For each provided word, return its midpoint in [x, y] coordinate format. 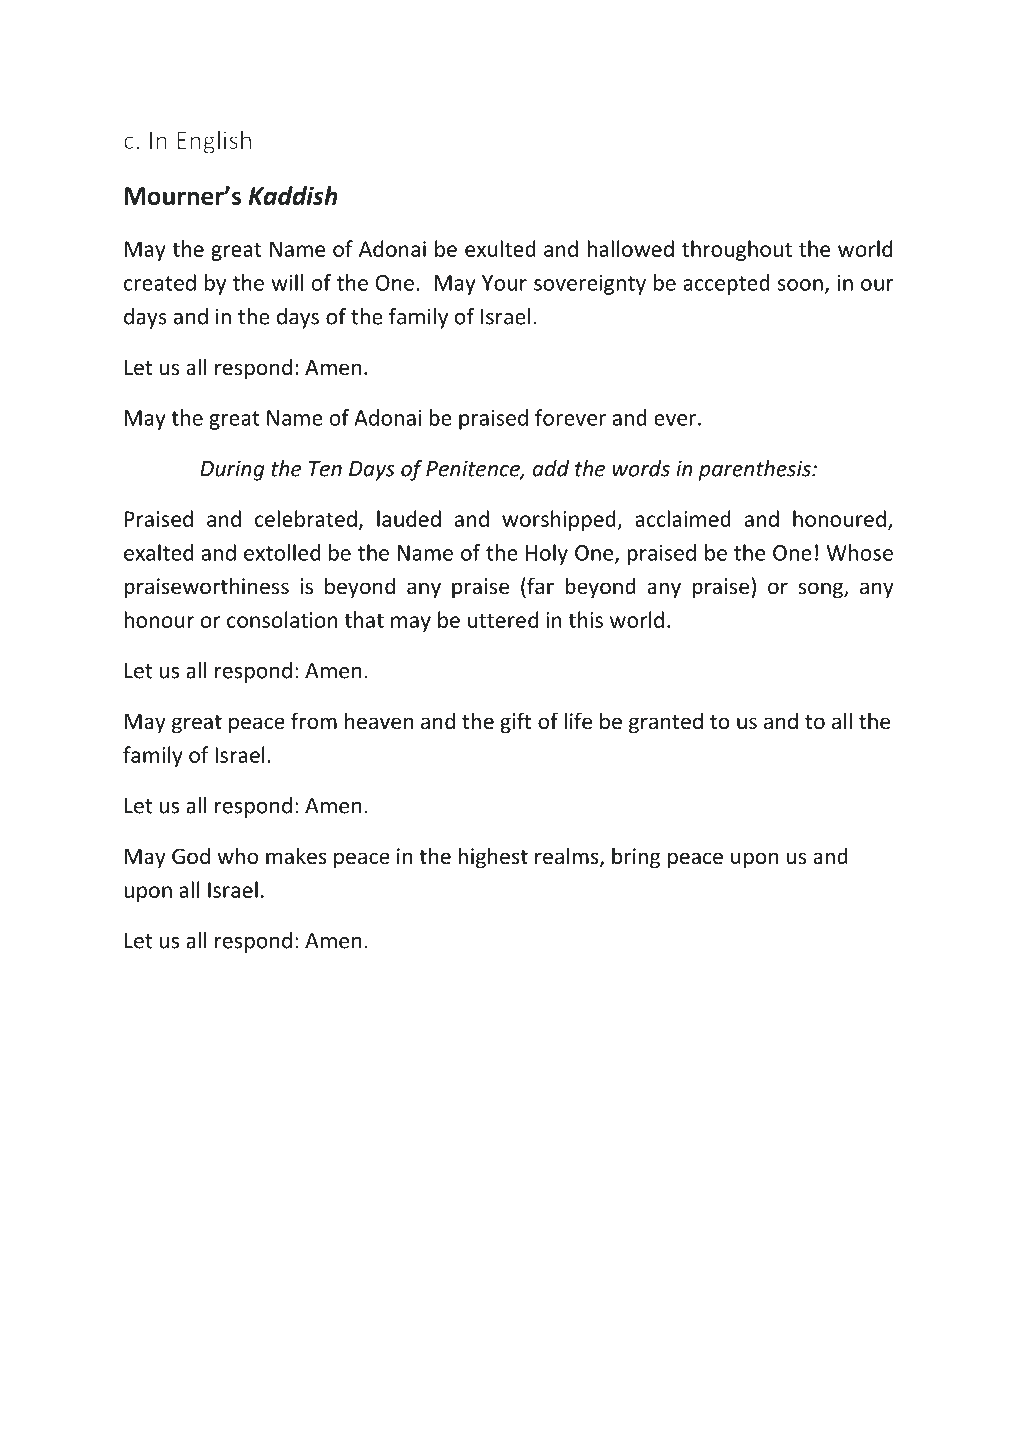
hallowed [630, 248]
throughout [737, 250]
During [232, 470]
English [214, 142]
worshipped [560, 520]
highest [493, 858]
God [191, 856]
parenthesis [755, 470]
